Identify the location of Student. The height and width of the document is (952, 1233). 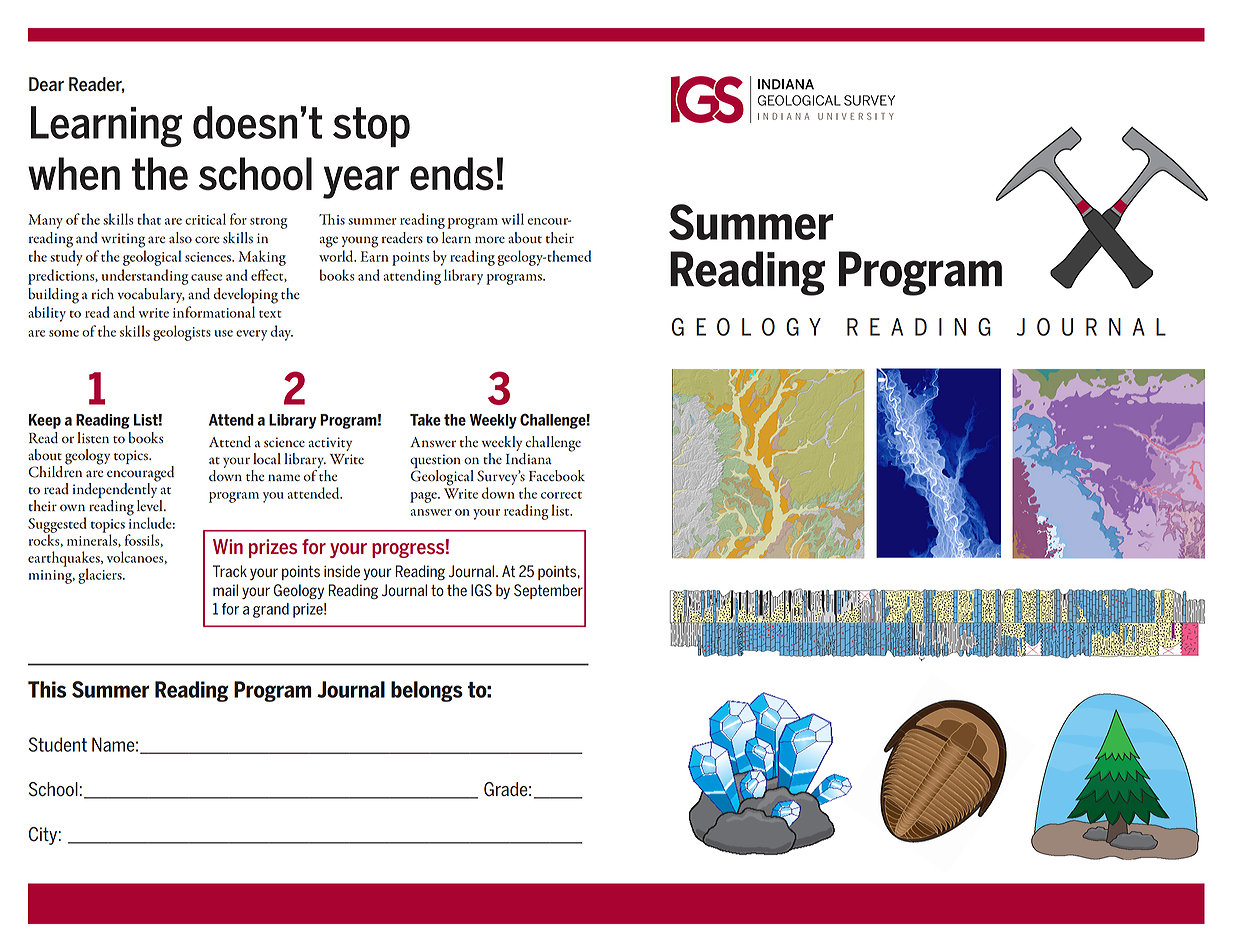
(58, 744).
